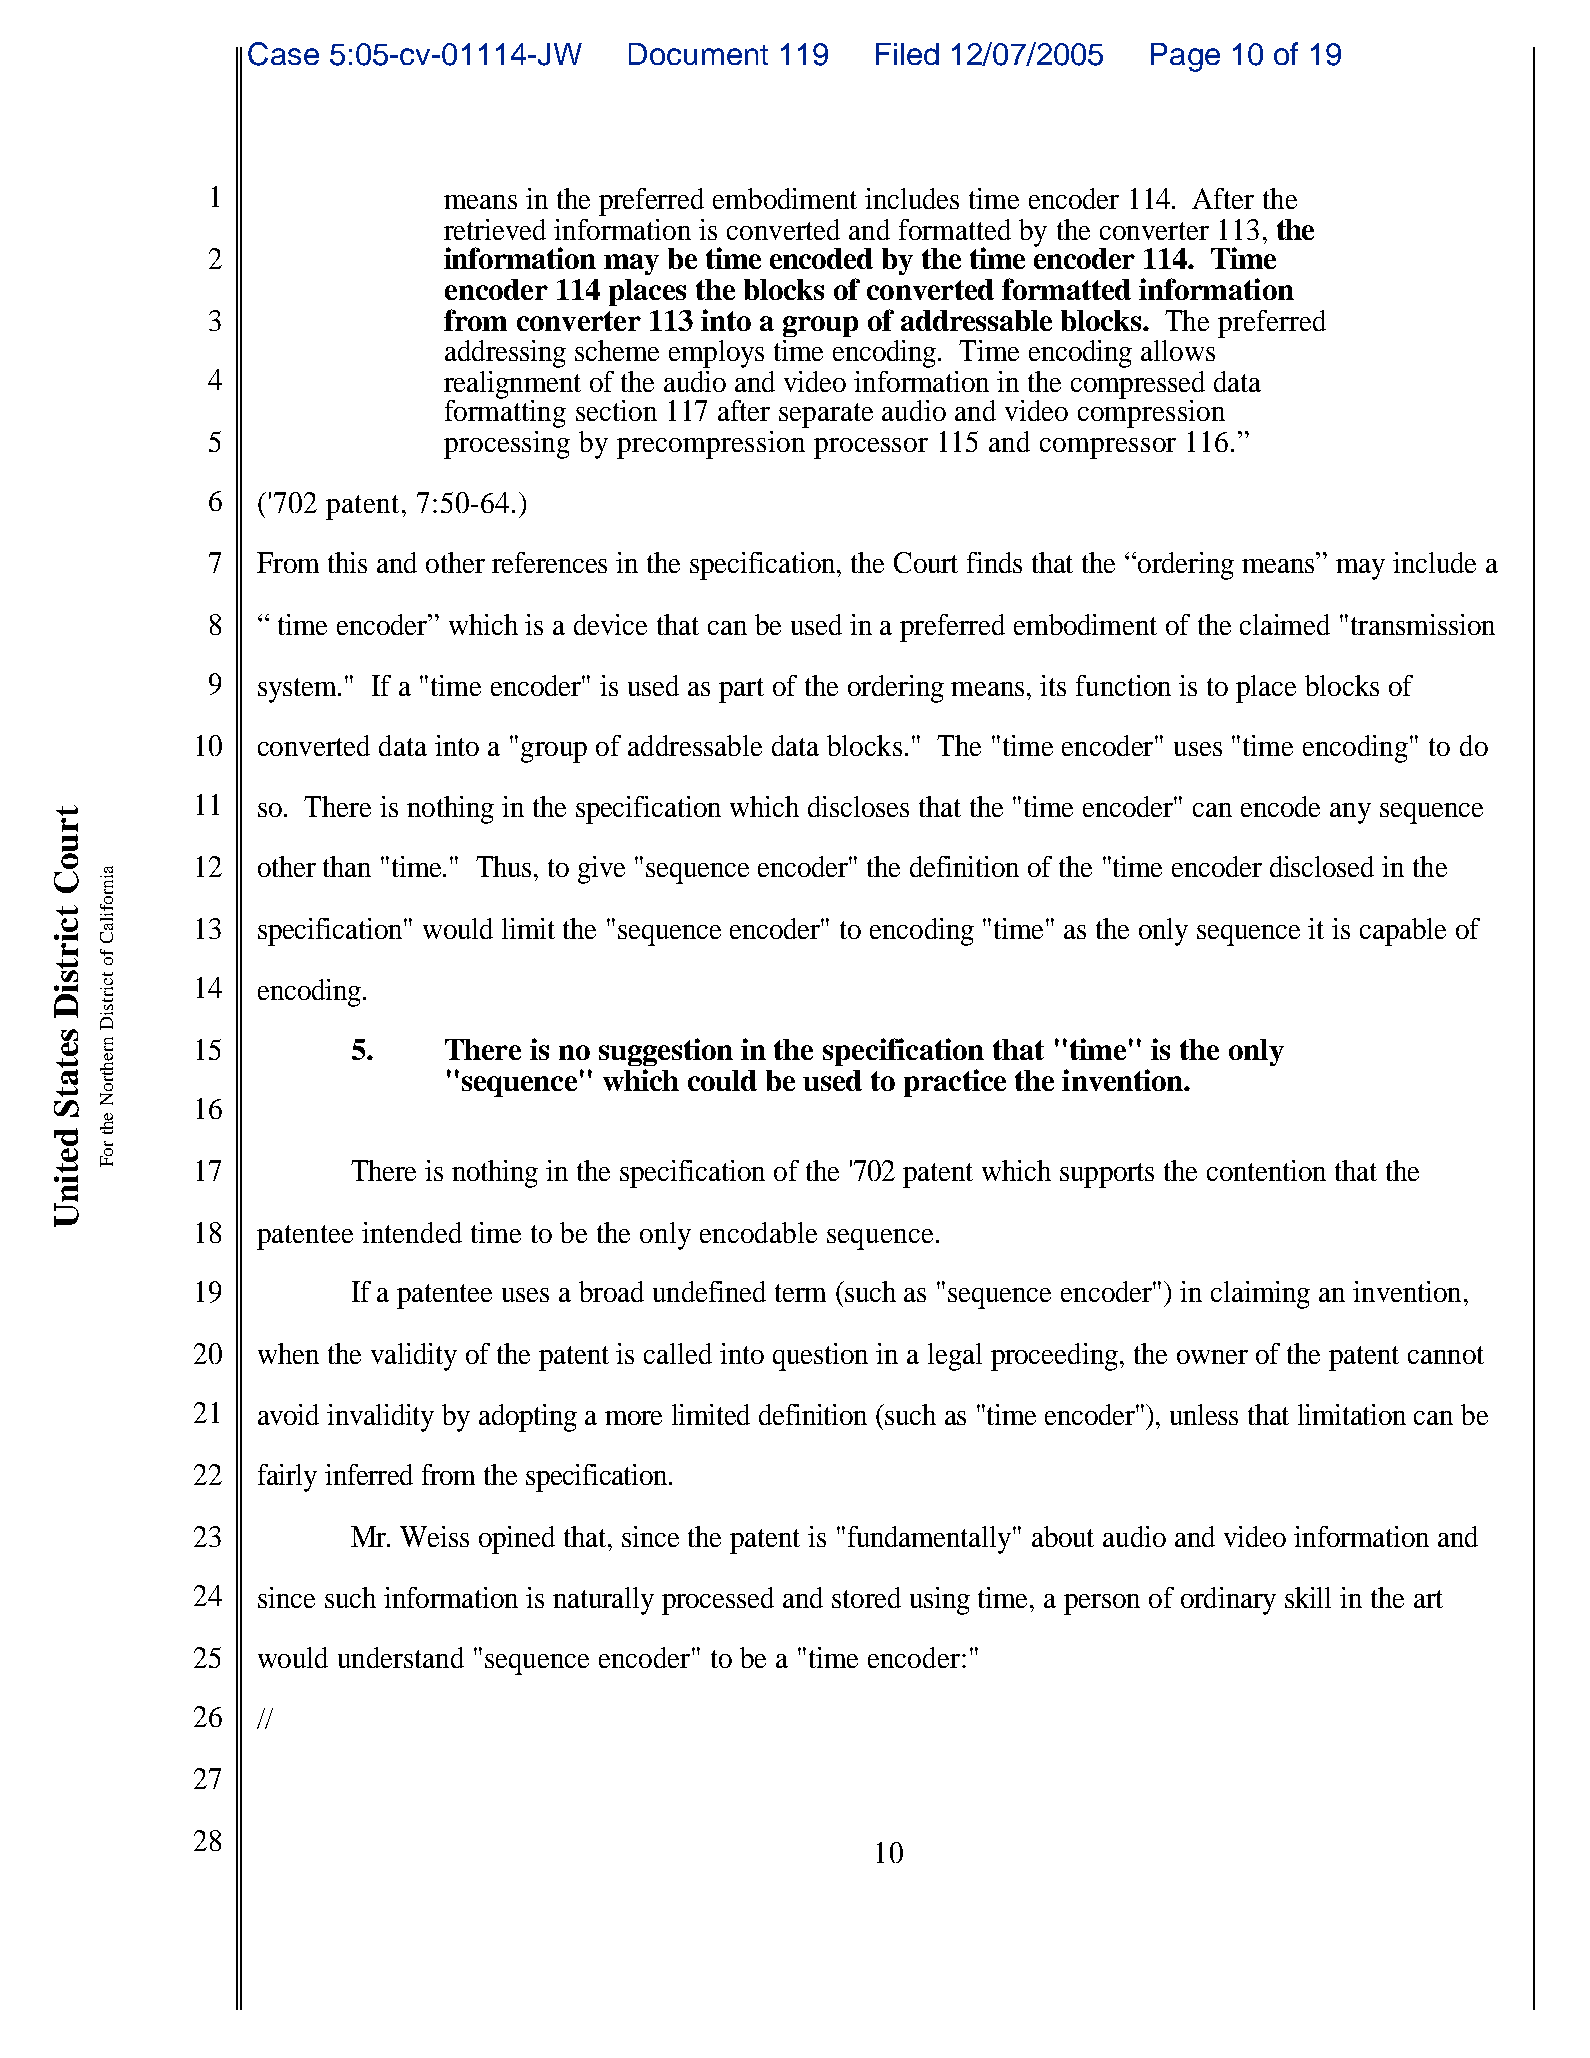 This screenshot has height=2058, width=1590. What do you see at coordinates (994, 562) in the screenshot?
I see `finds` at bounding box center [994, 562].
